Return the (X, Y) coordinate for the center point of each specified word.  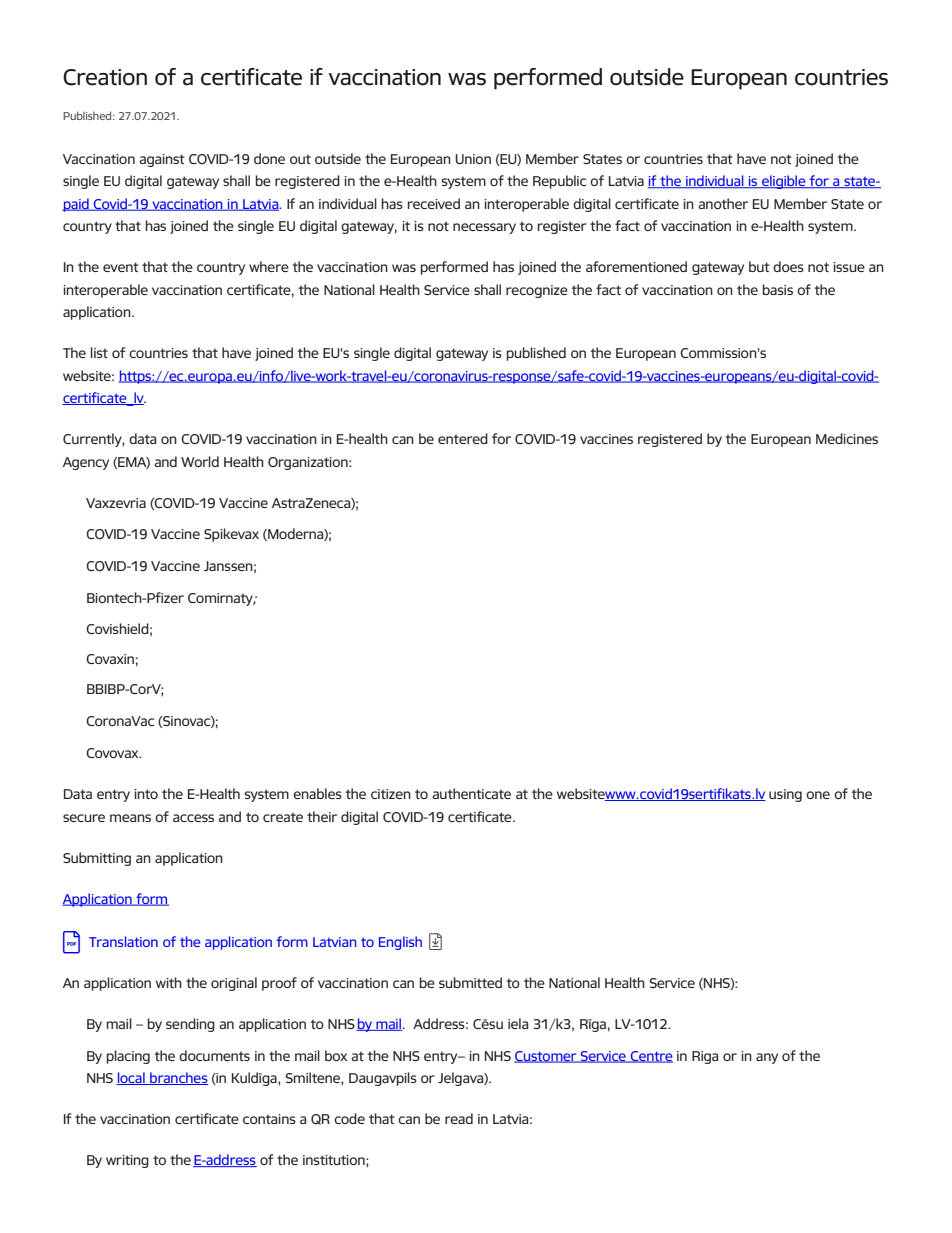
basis (778, 289)
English (400, 943)
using (785, 795)
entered (463, 438)
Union (473, 159)
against (162, 160)
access (193, 818)
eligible (784, 182)
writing (127, 1161)
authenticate (471, 793)
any (767, 1058)
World (200, 461)
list (99, 352)
